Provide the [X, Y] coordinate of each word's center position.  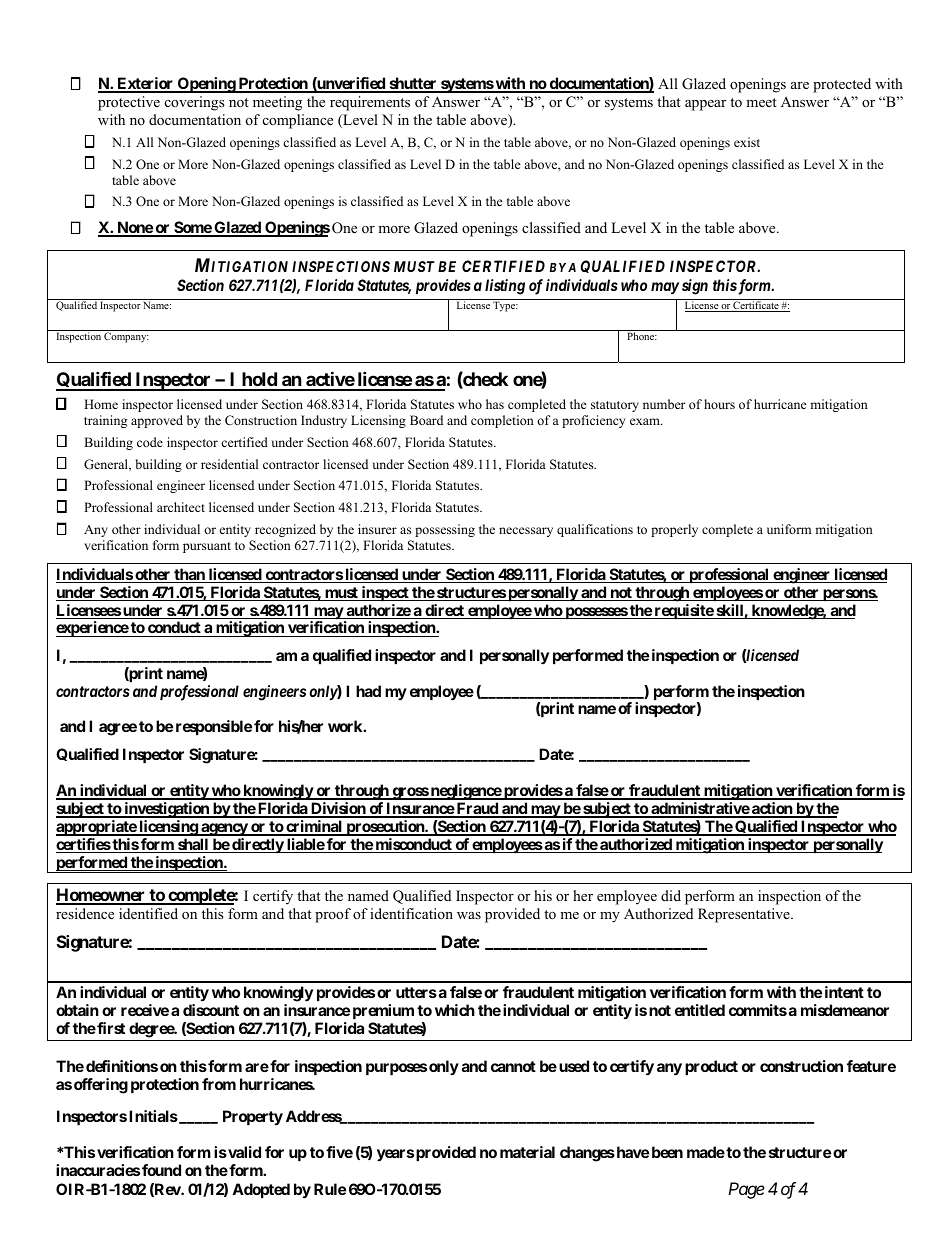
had [368, 691]
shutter [413, 84]
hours [719, 404]
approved [157, 421]
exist [747, 142]
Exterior [145, 84]
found [161, 1170]
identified [148, 913]
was [469, 915]
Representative [745, 915]
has [495, 404]
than [189, 575]
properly [674, 530]
